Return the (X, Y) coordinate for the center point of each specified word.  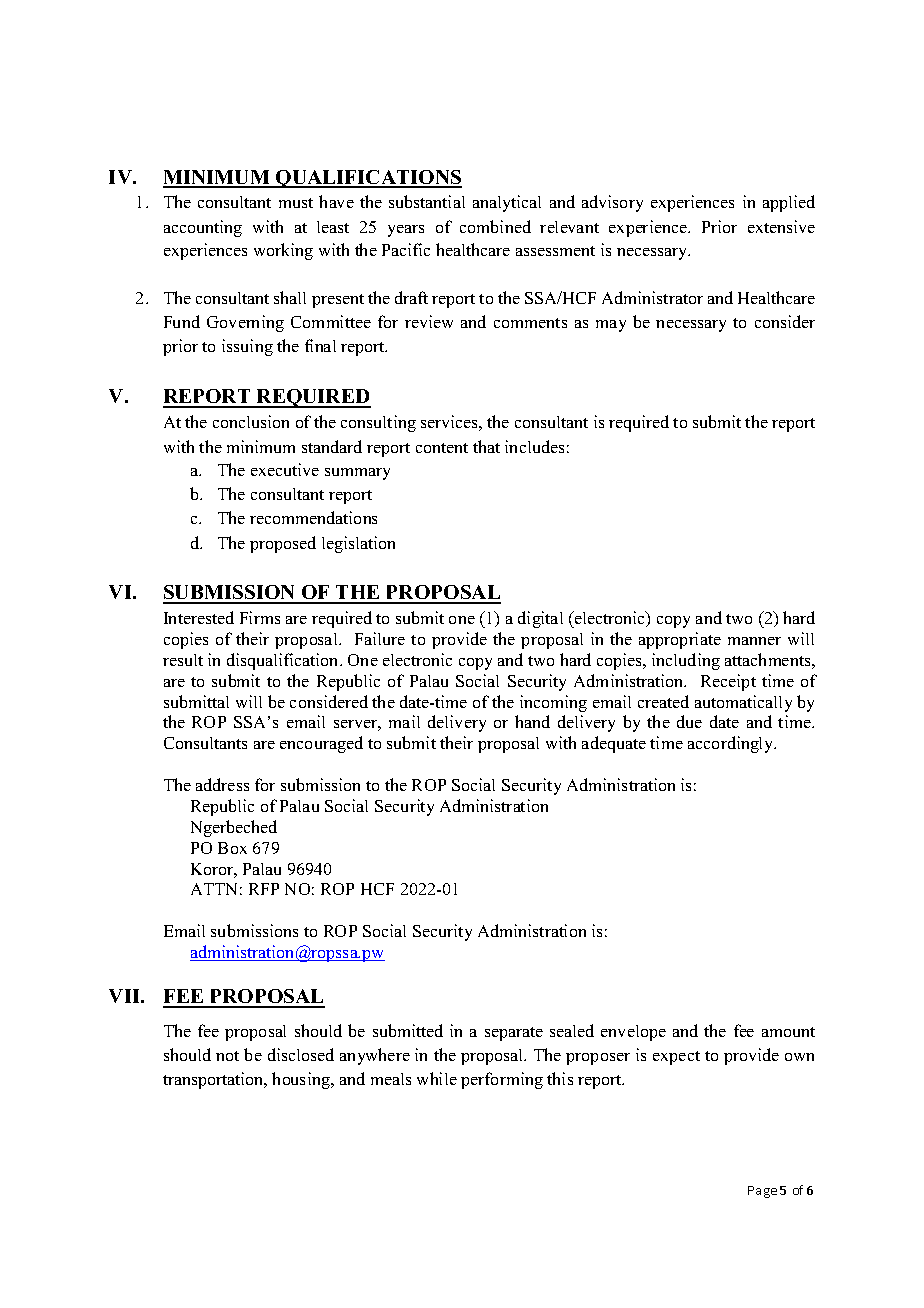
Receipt (728, 682)
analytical (507, 203)
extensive (781, 226)
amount (788, 1032)
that (486, 446)
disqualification (284, 661)
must (296, 203)
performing (502, 1080)
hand (532, 721)
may (611, 326)
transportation (214, 1080)
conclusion (251, 421)
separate (514, 1034)
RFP (264, 889)
